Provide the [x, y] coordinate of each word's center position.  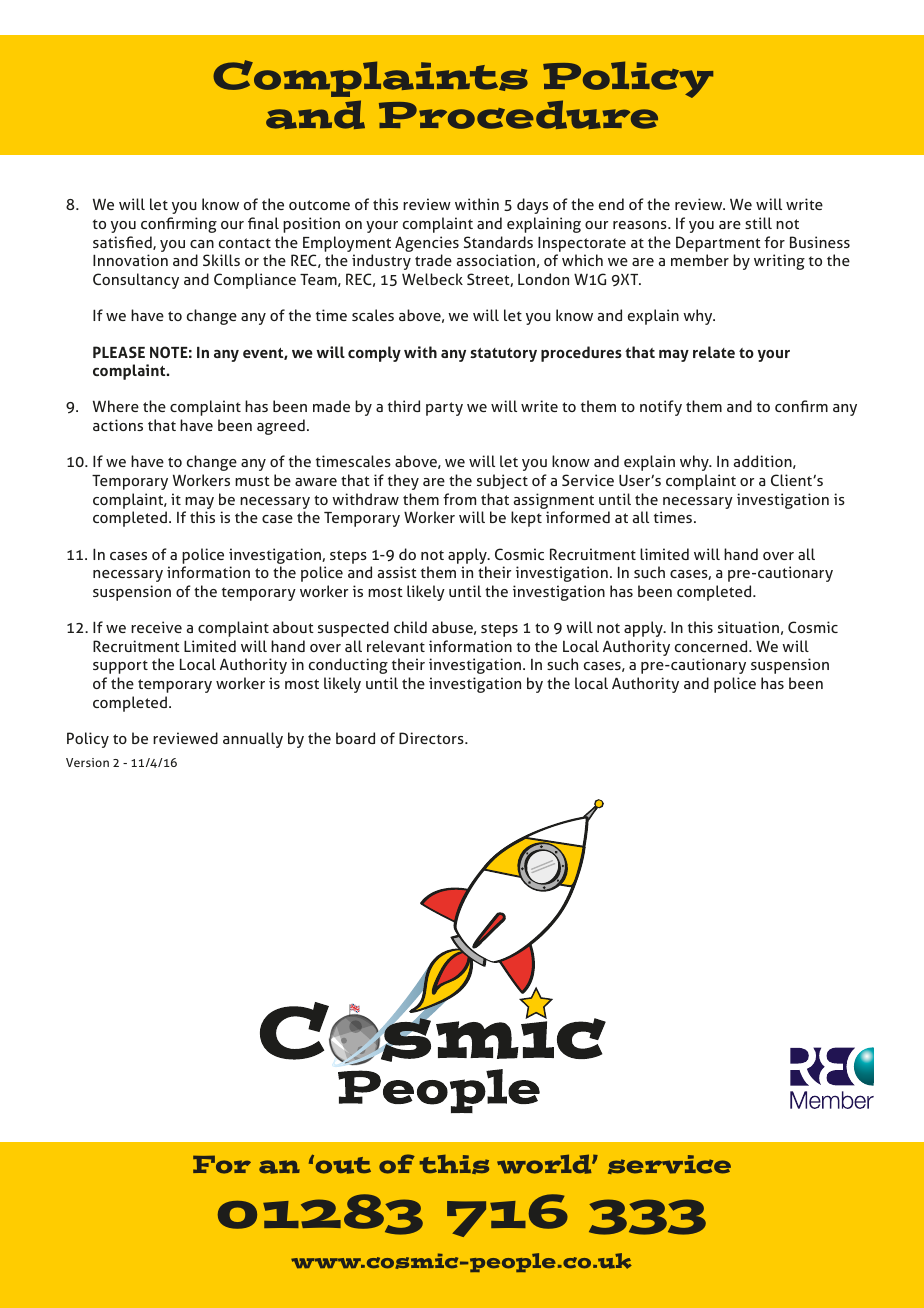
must [252, 481]
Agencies [427, 245]
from [459, 499]
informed [578, 517]
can [202, 244]
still [758, 223]
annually [253, 740]
